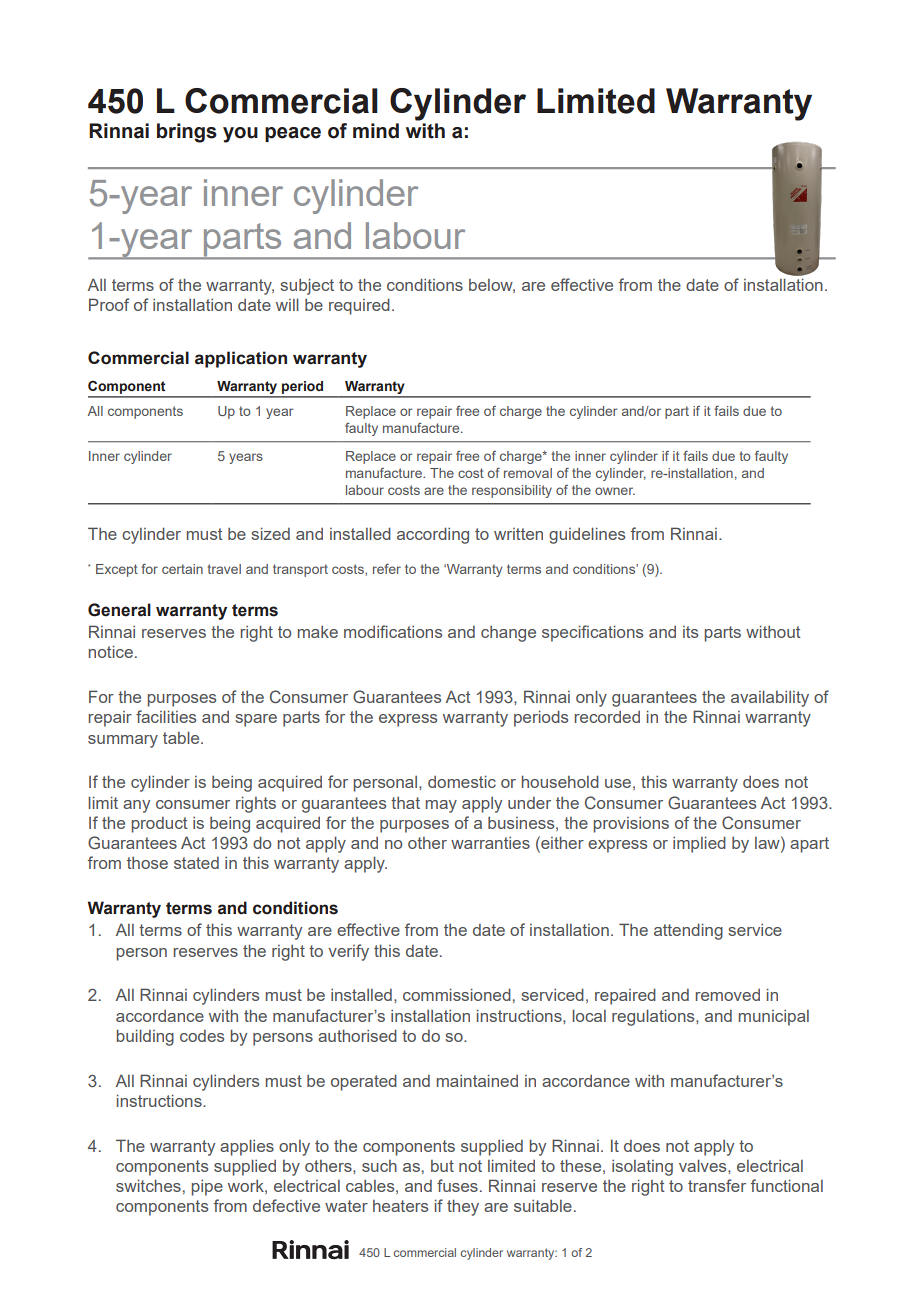  Describe the element at coordinates (615, 491) in the image. I see `owner` at that location.
